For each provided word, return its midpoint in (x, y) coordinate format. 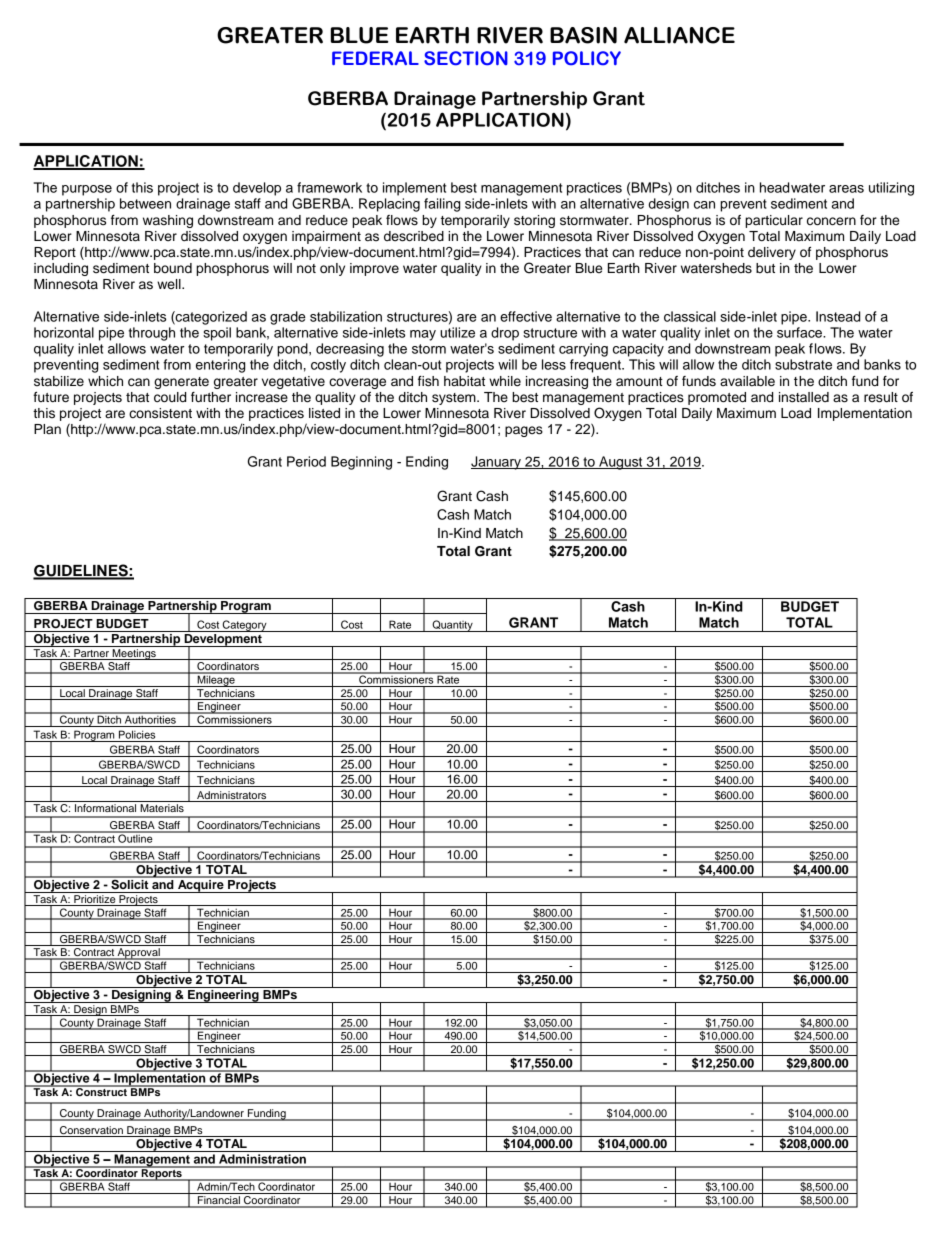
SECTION (466, 58)
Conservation (91, 1130)
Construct (101, 1091)
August (621, 463)
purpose (87, 190)
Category (245, 626)
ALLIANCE (679, 35)
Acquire (201, 885)
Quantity (452, 626)
